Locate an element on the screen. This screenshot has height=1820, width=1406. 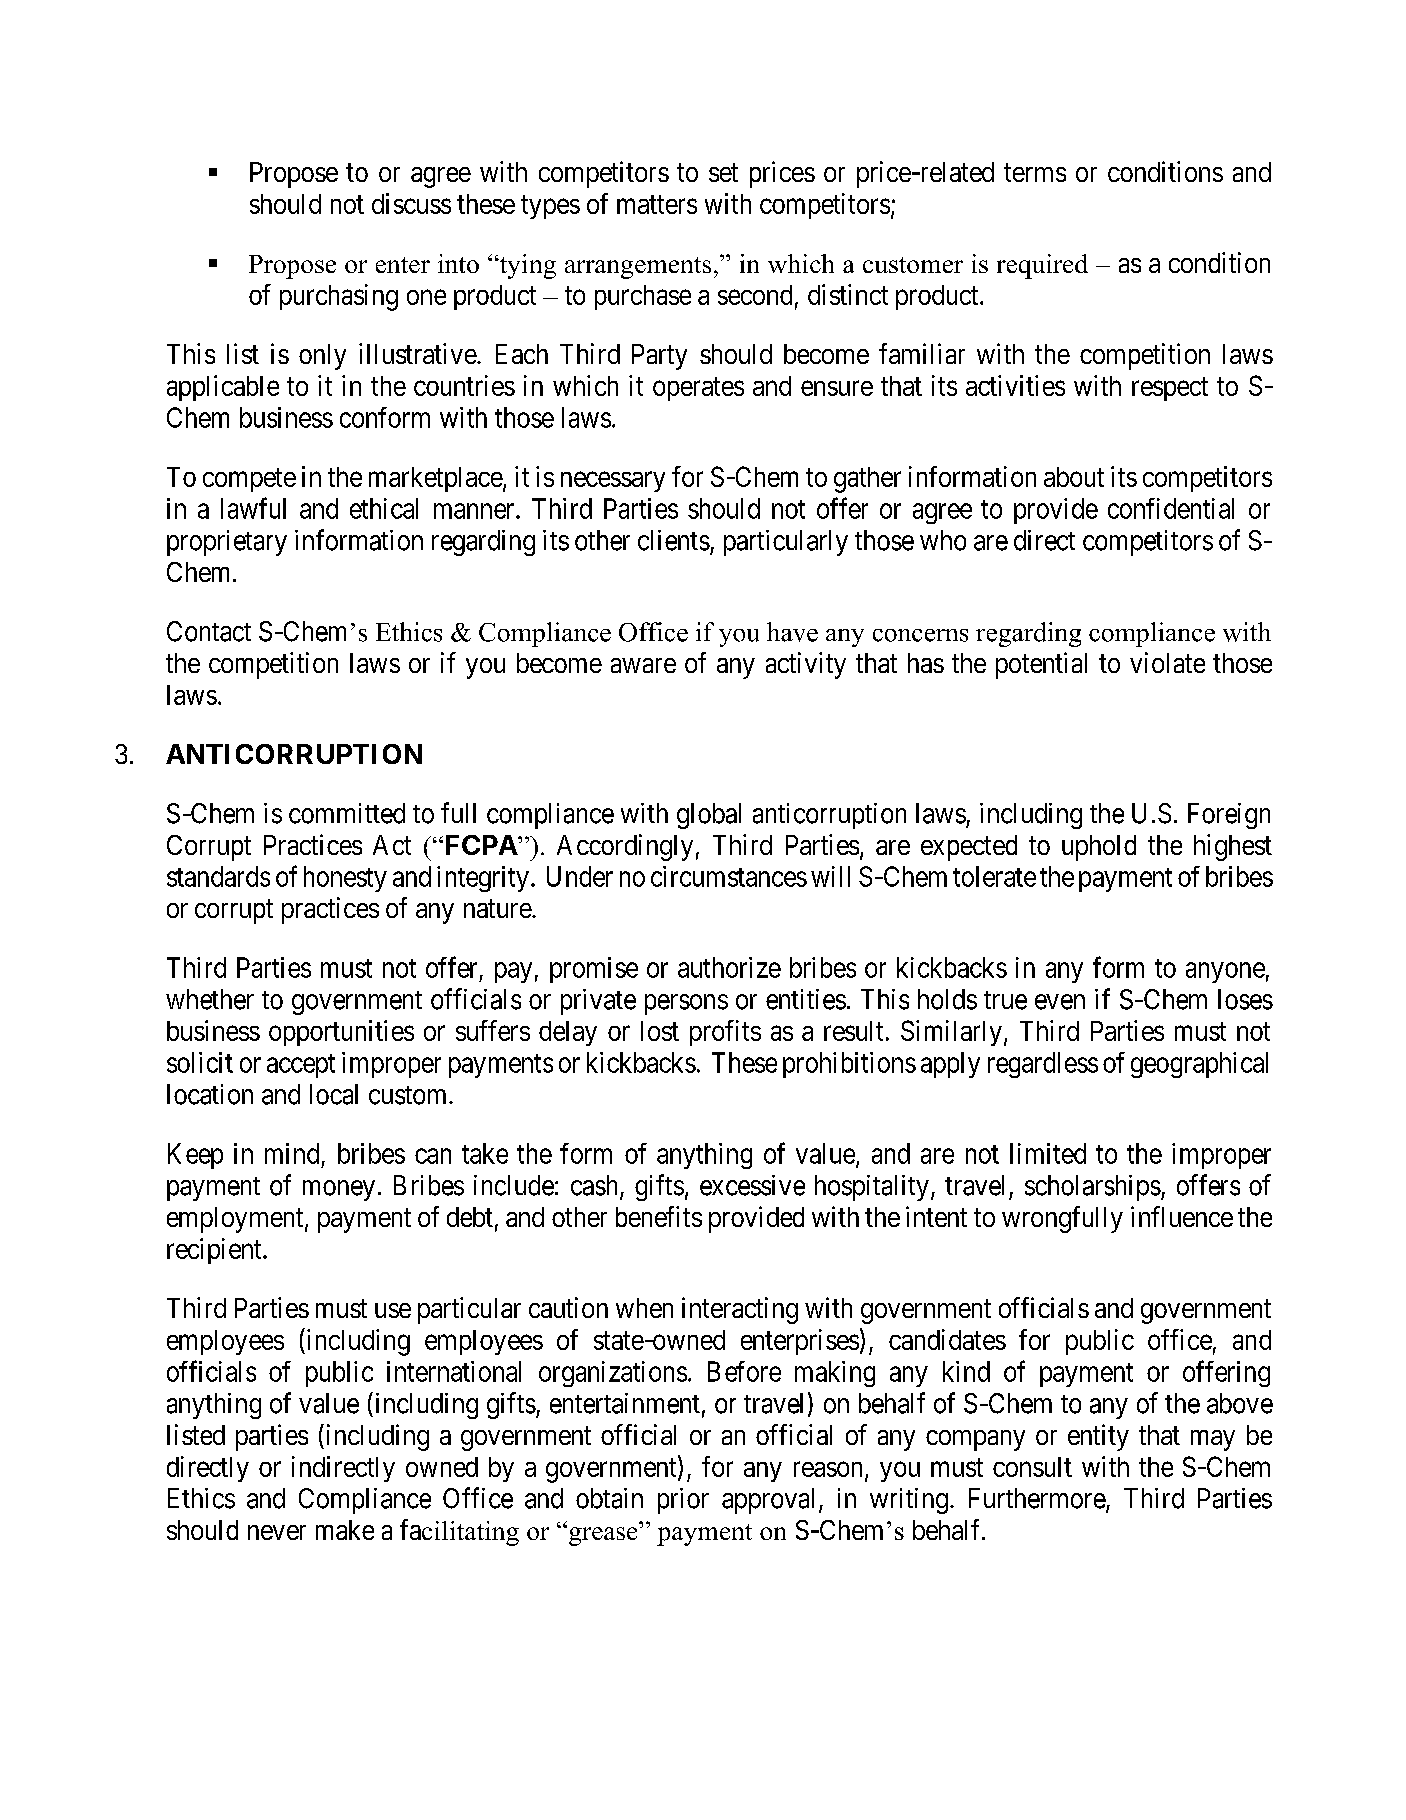
discuss is located at coordinates (411, 203).
